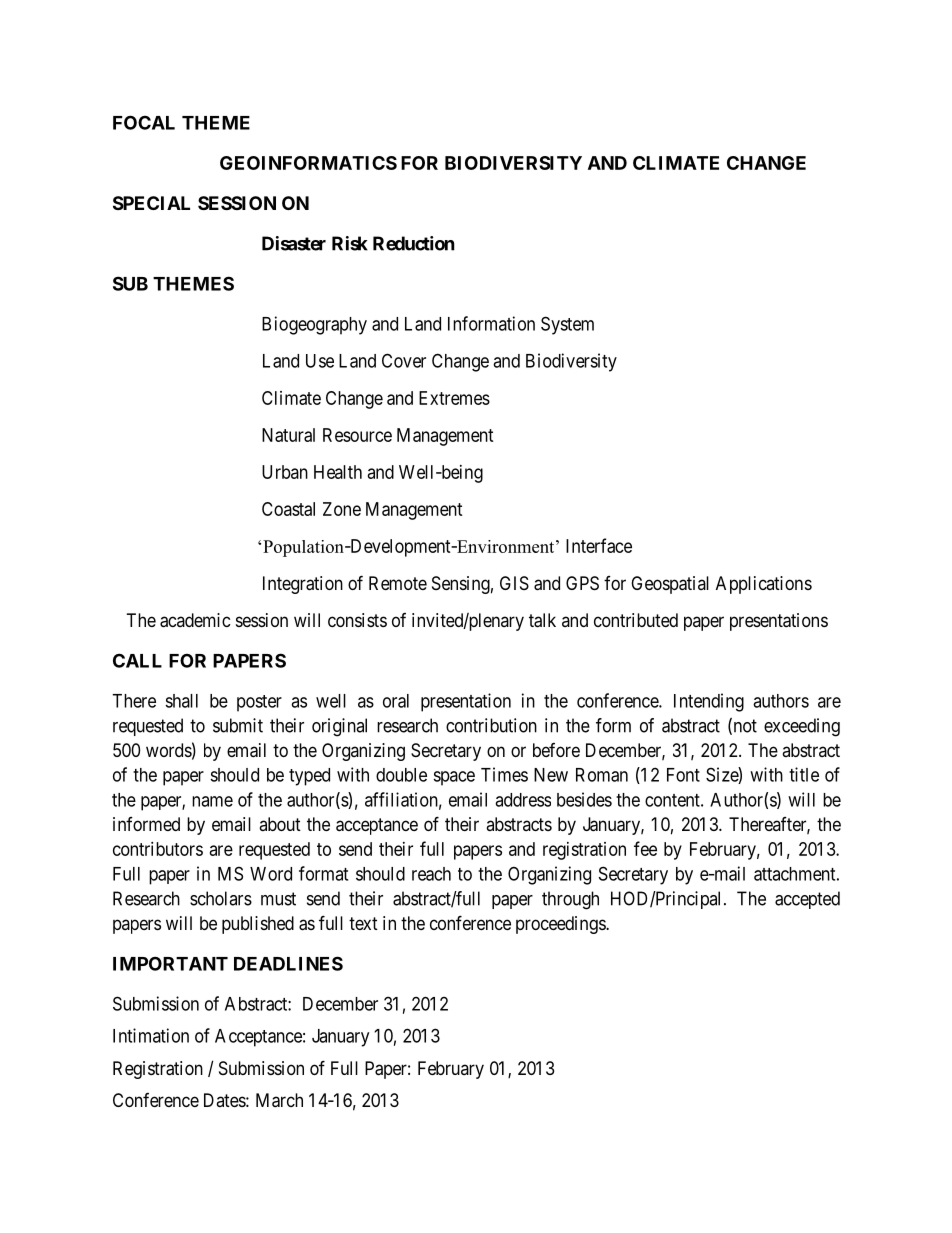 The height and width of the screenshot is (1233, 952). Describe the element at coordinates (144, 122) in the screenshot. I see `FOCAL` at that location.
